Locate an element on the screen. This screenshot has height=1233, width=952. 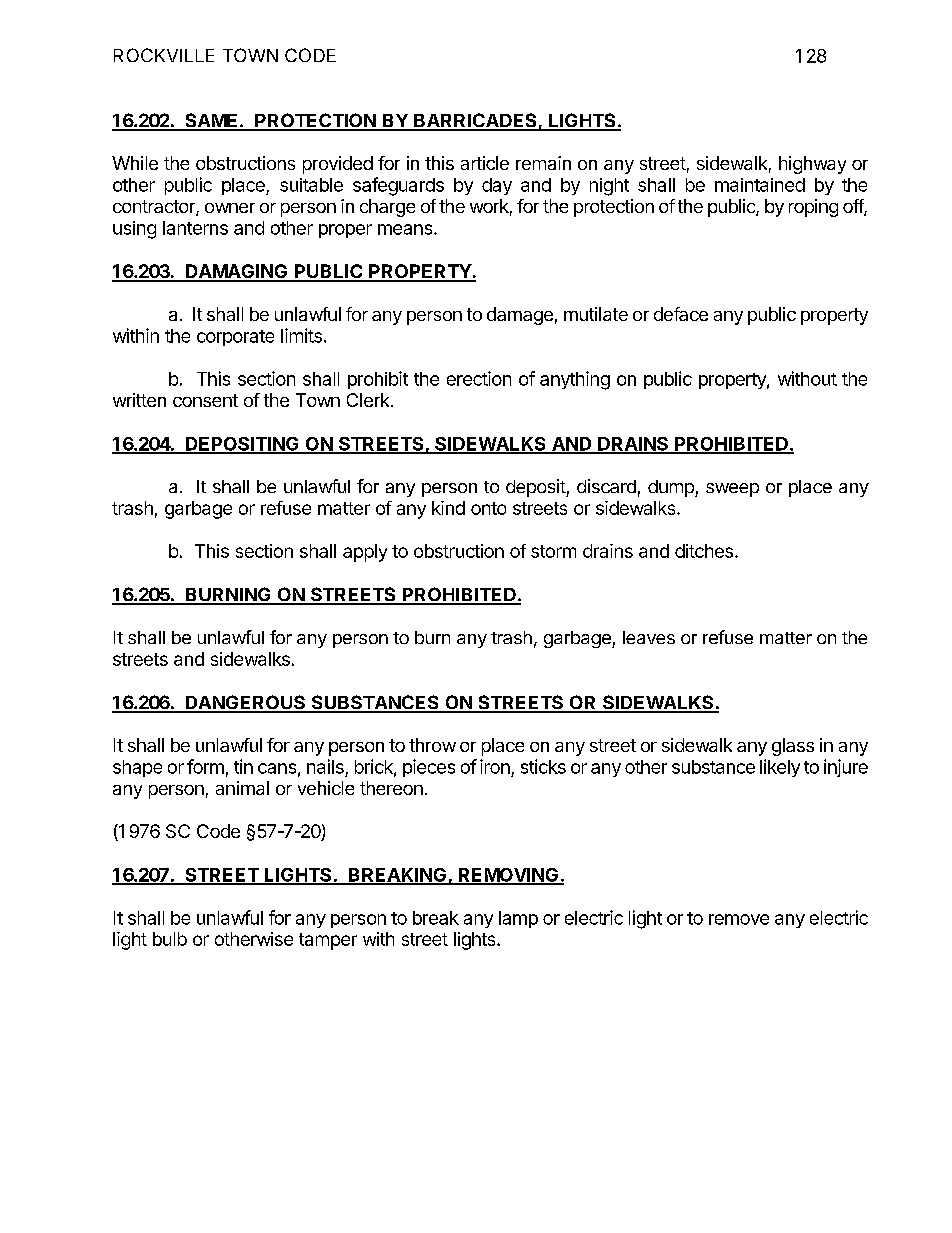
highway is located at coordinates (812, 165).
